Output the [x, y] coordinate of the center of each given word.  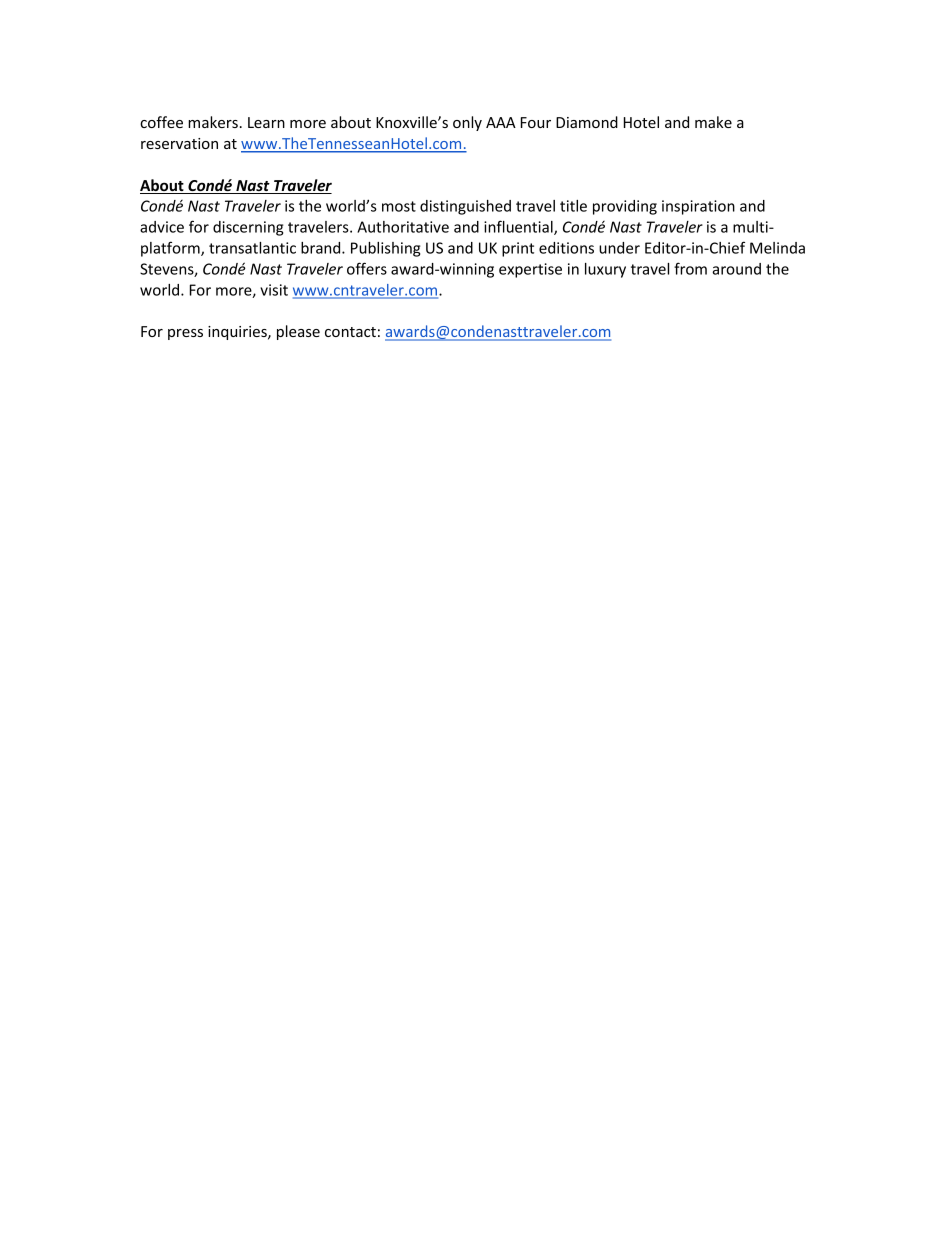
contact [350, 332]
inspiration [698, 207]
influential [519, 227]
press [185, 334]
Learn [266, 122]
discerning [248, 228]
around [736, 269]
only [467, 123]
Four [536, 122]
